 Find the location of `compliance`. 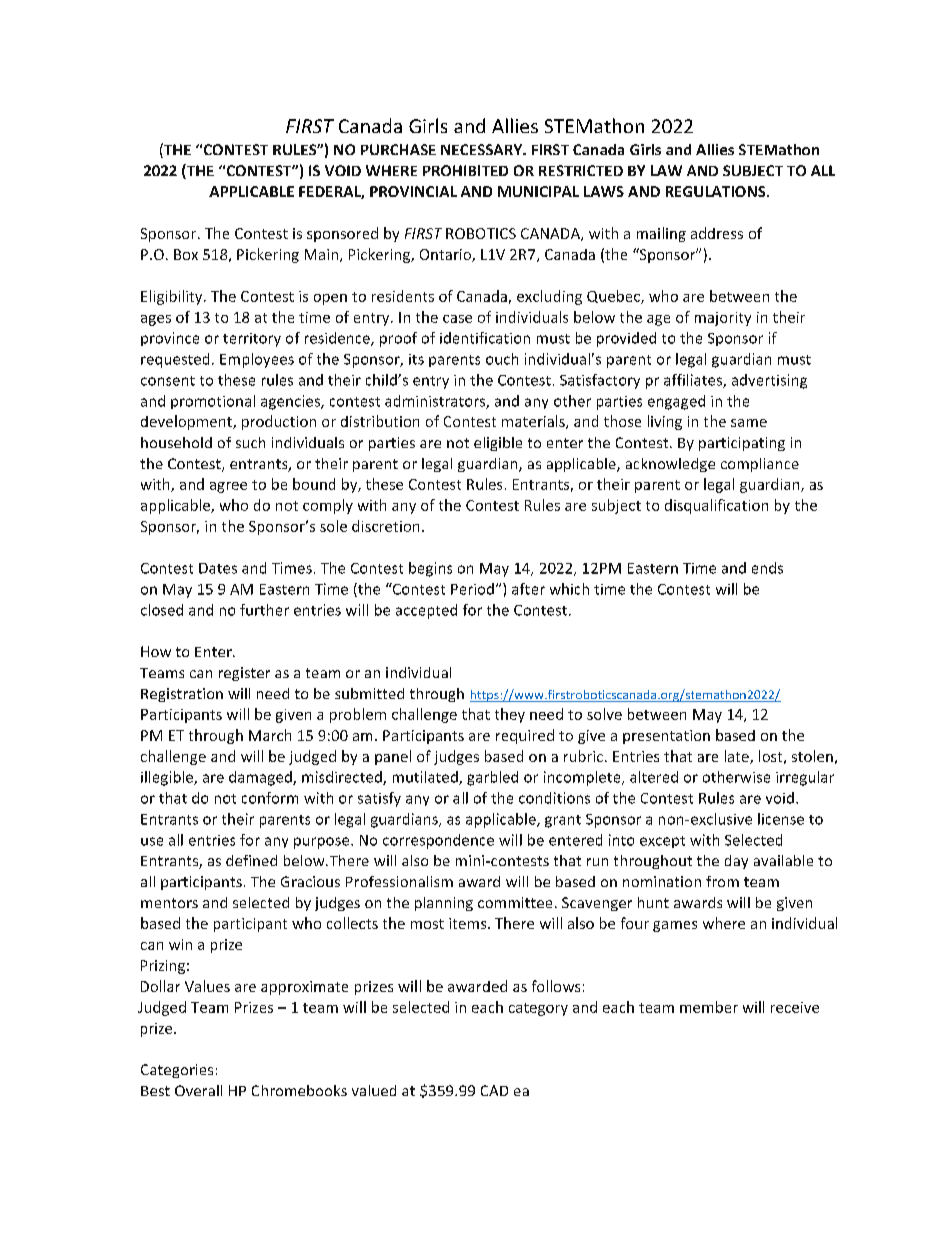

compliance is located at coordinates (760, 465).
